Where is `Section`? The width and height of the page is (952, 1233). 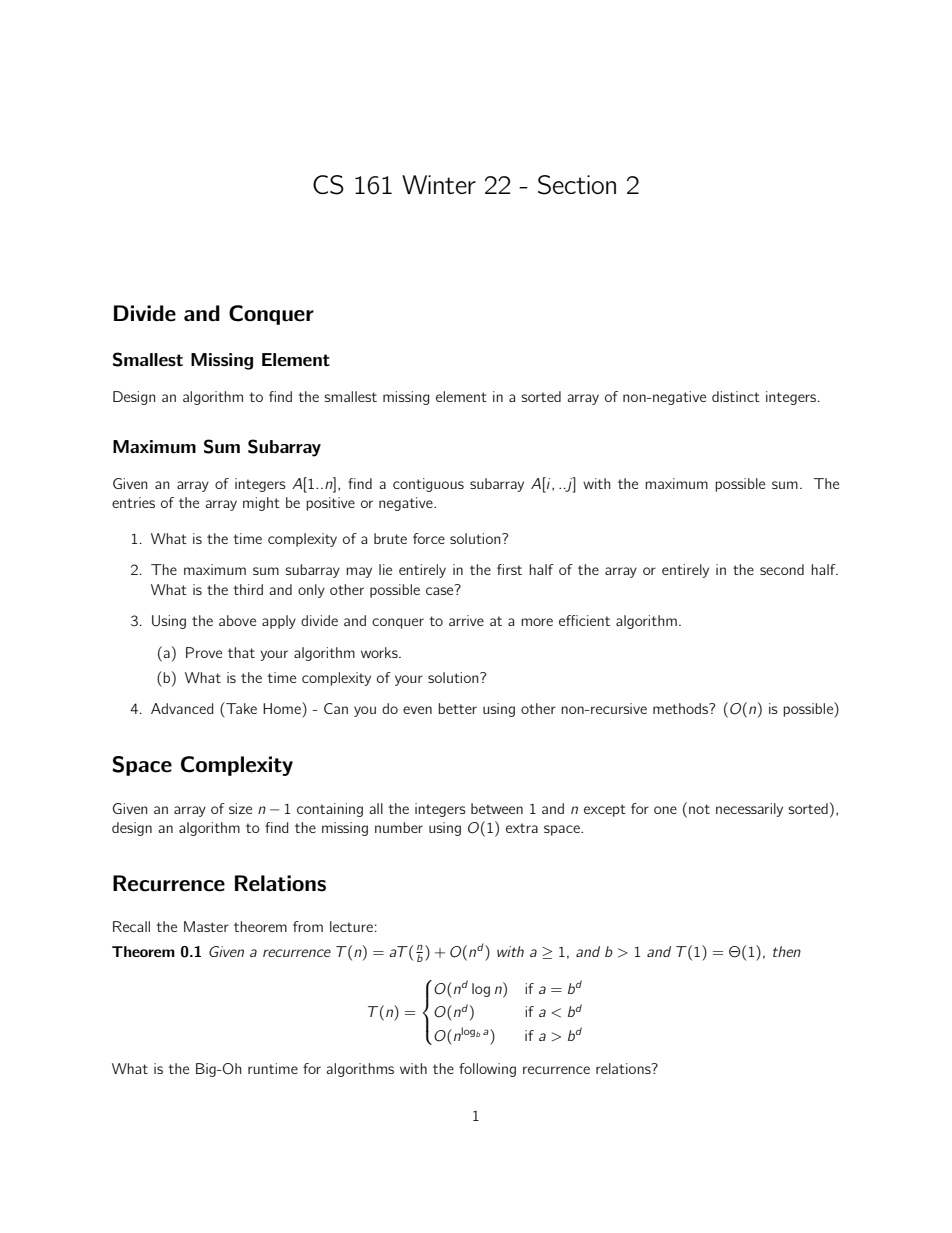
Section is located at coordinates (577, 185).
